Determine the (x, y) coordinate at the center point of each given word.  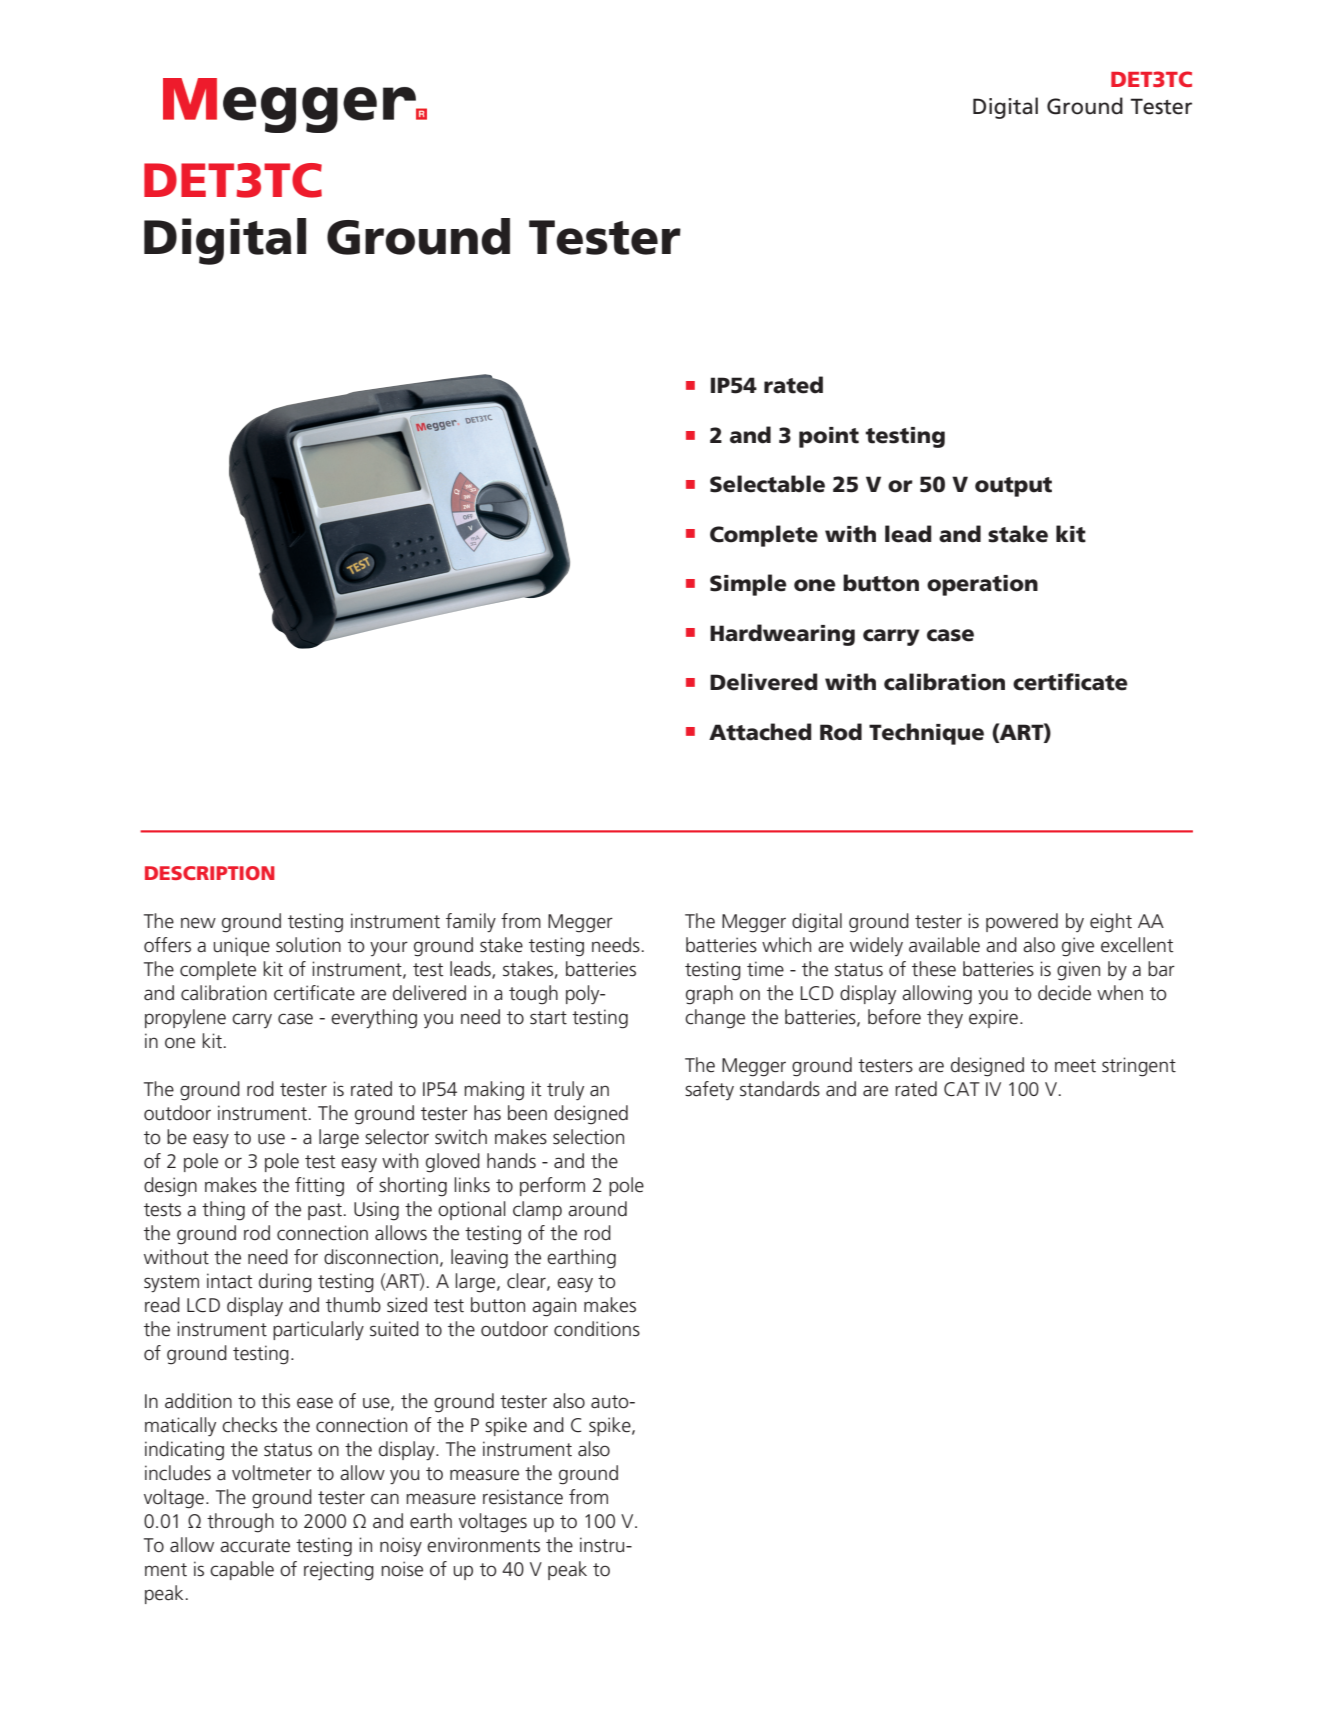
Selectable (767, 484)
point (829, 437)
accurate (255, 1546)
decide (1064, 993)
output (1013, 487)
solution (308, 945)
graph (709, 995)
